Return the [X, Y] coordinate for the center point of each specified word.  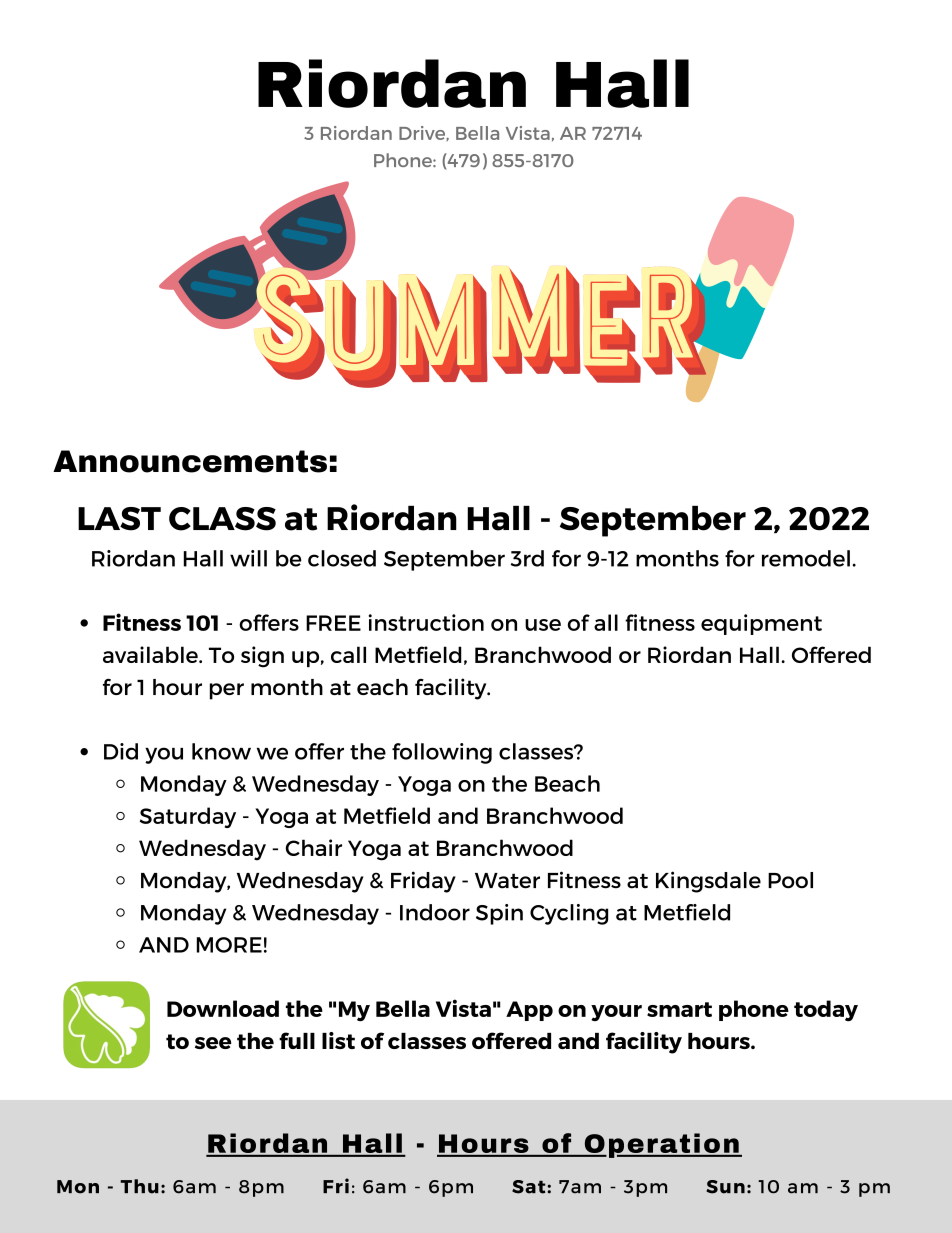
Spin [499, 914]
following [442, 753]
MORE [229, 945]
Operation [661, 1145]
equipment [761, 624]
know [221, 751]
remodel [806, 558]
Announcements [190, 461]
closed [342, 558]
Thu [139, 1186]
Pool [790, 880]
